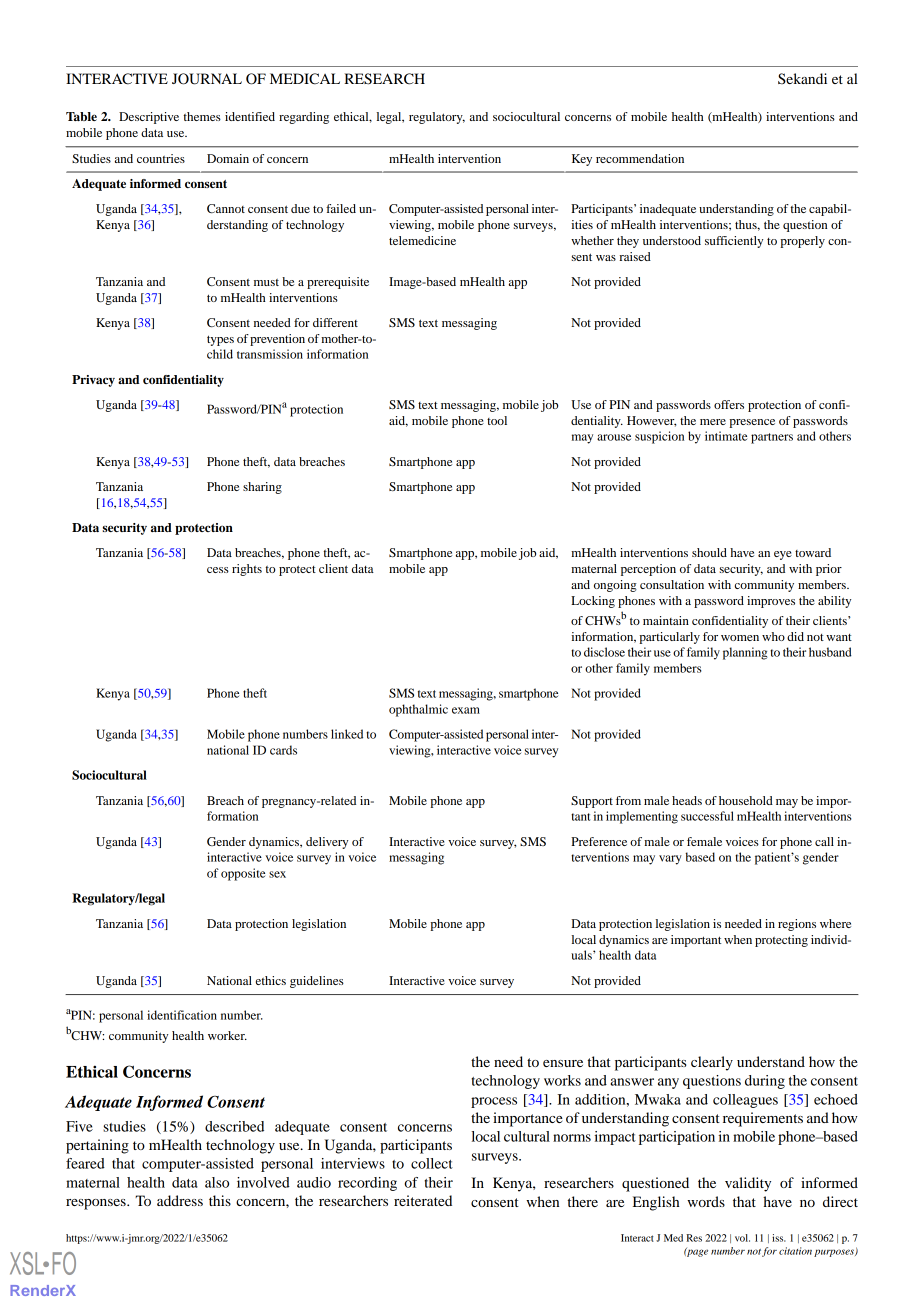 This image has width=924, height=1308. I want to click on Key, so click(582, 160).
